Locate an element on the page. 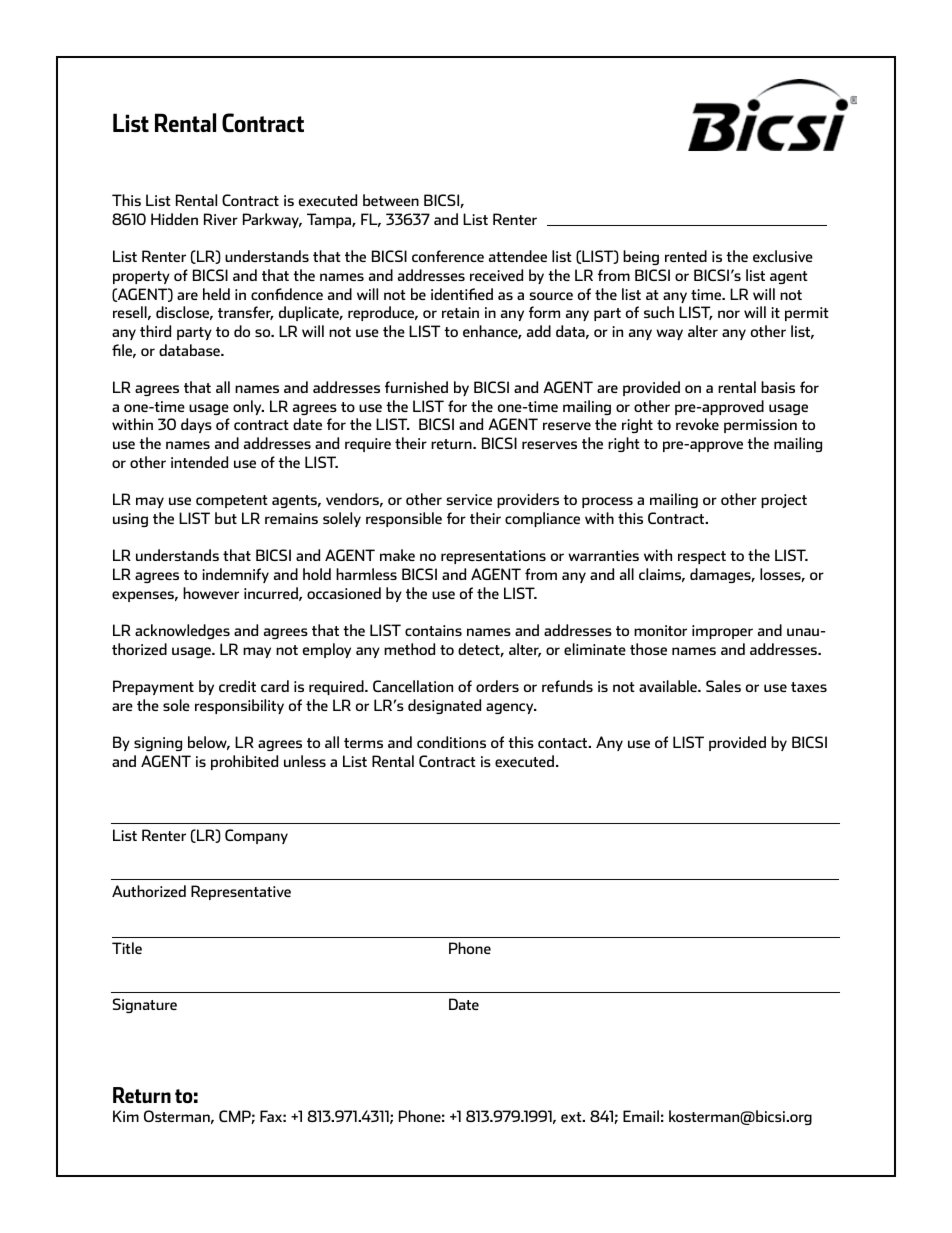 The image size is (952, 1233). service is located at coordinates (469, 499).
